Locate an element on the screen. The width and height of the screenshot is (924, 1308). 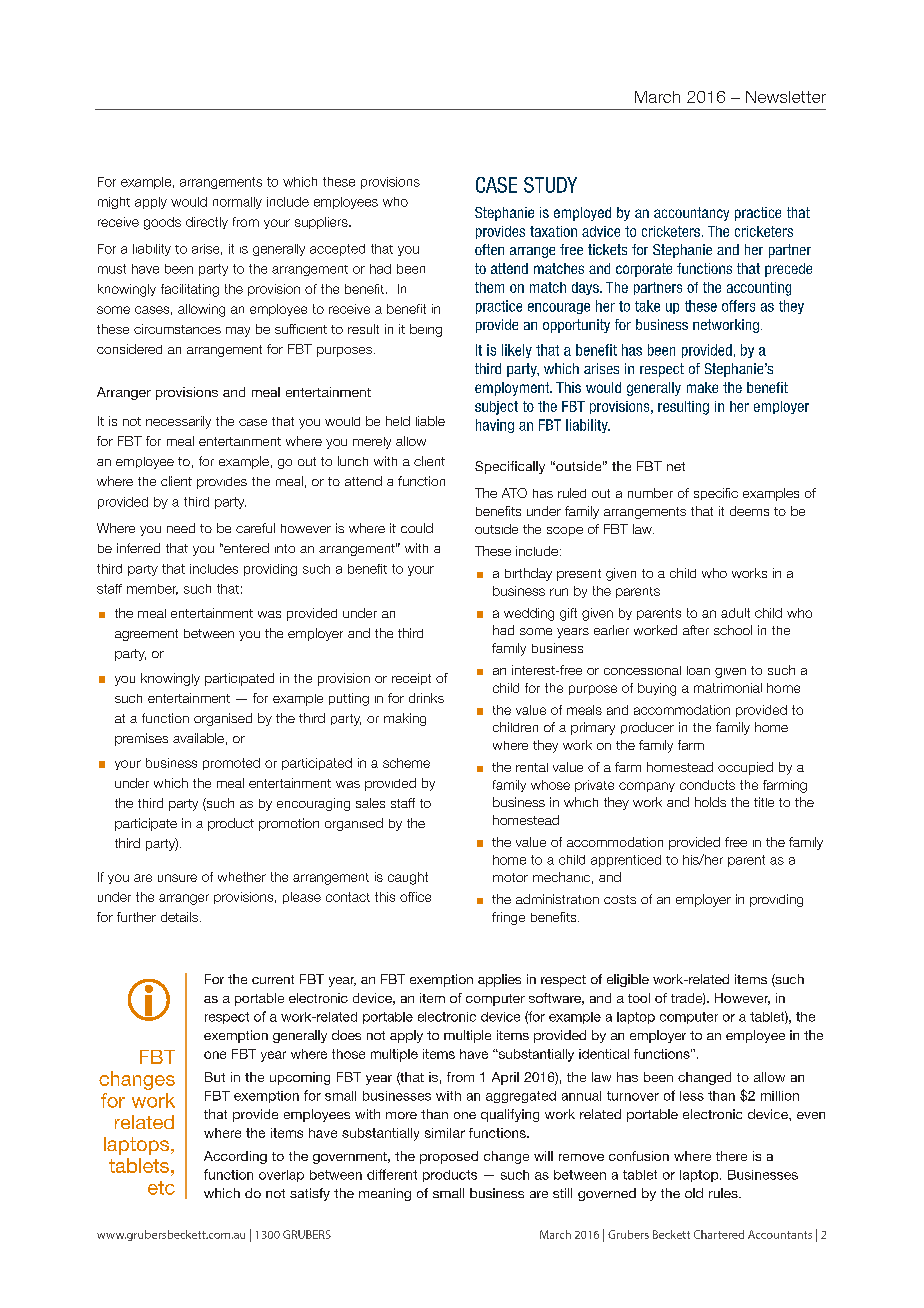
Newsletter is located at coordinates (786, 97).
